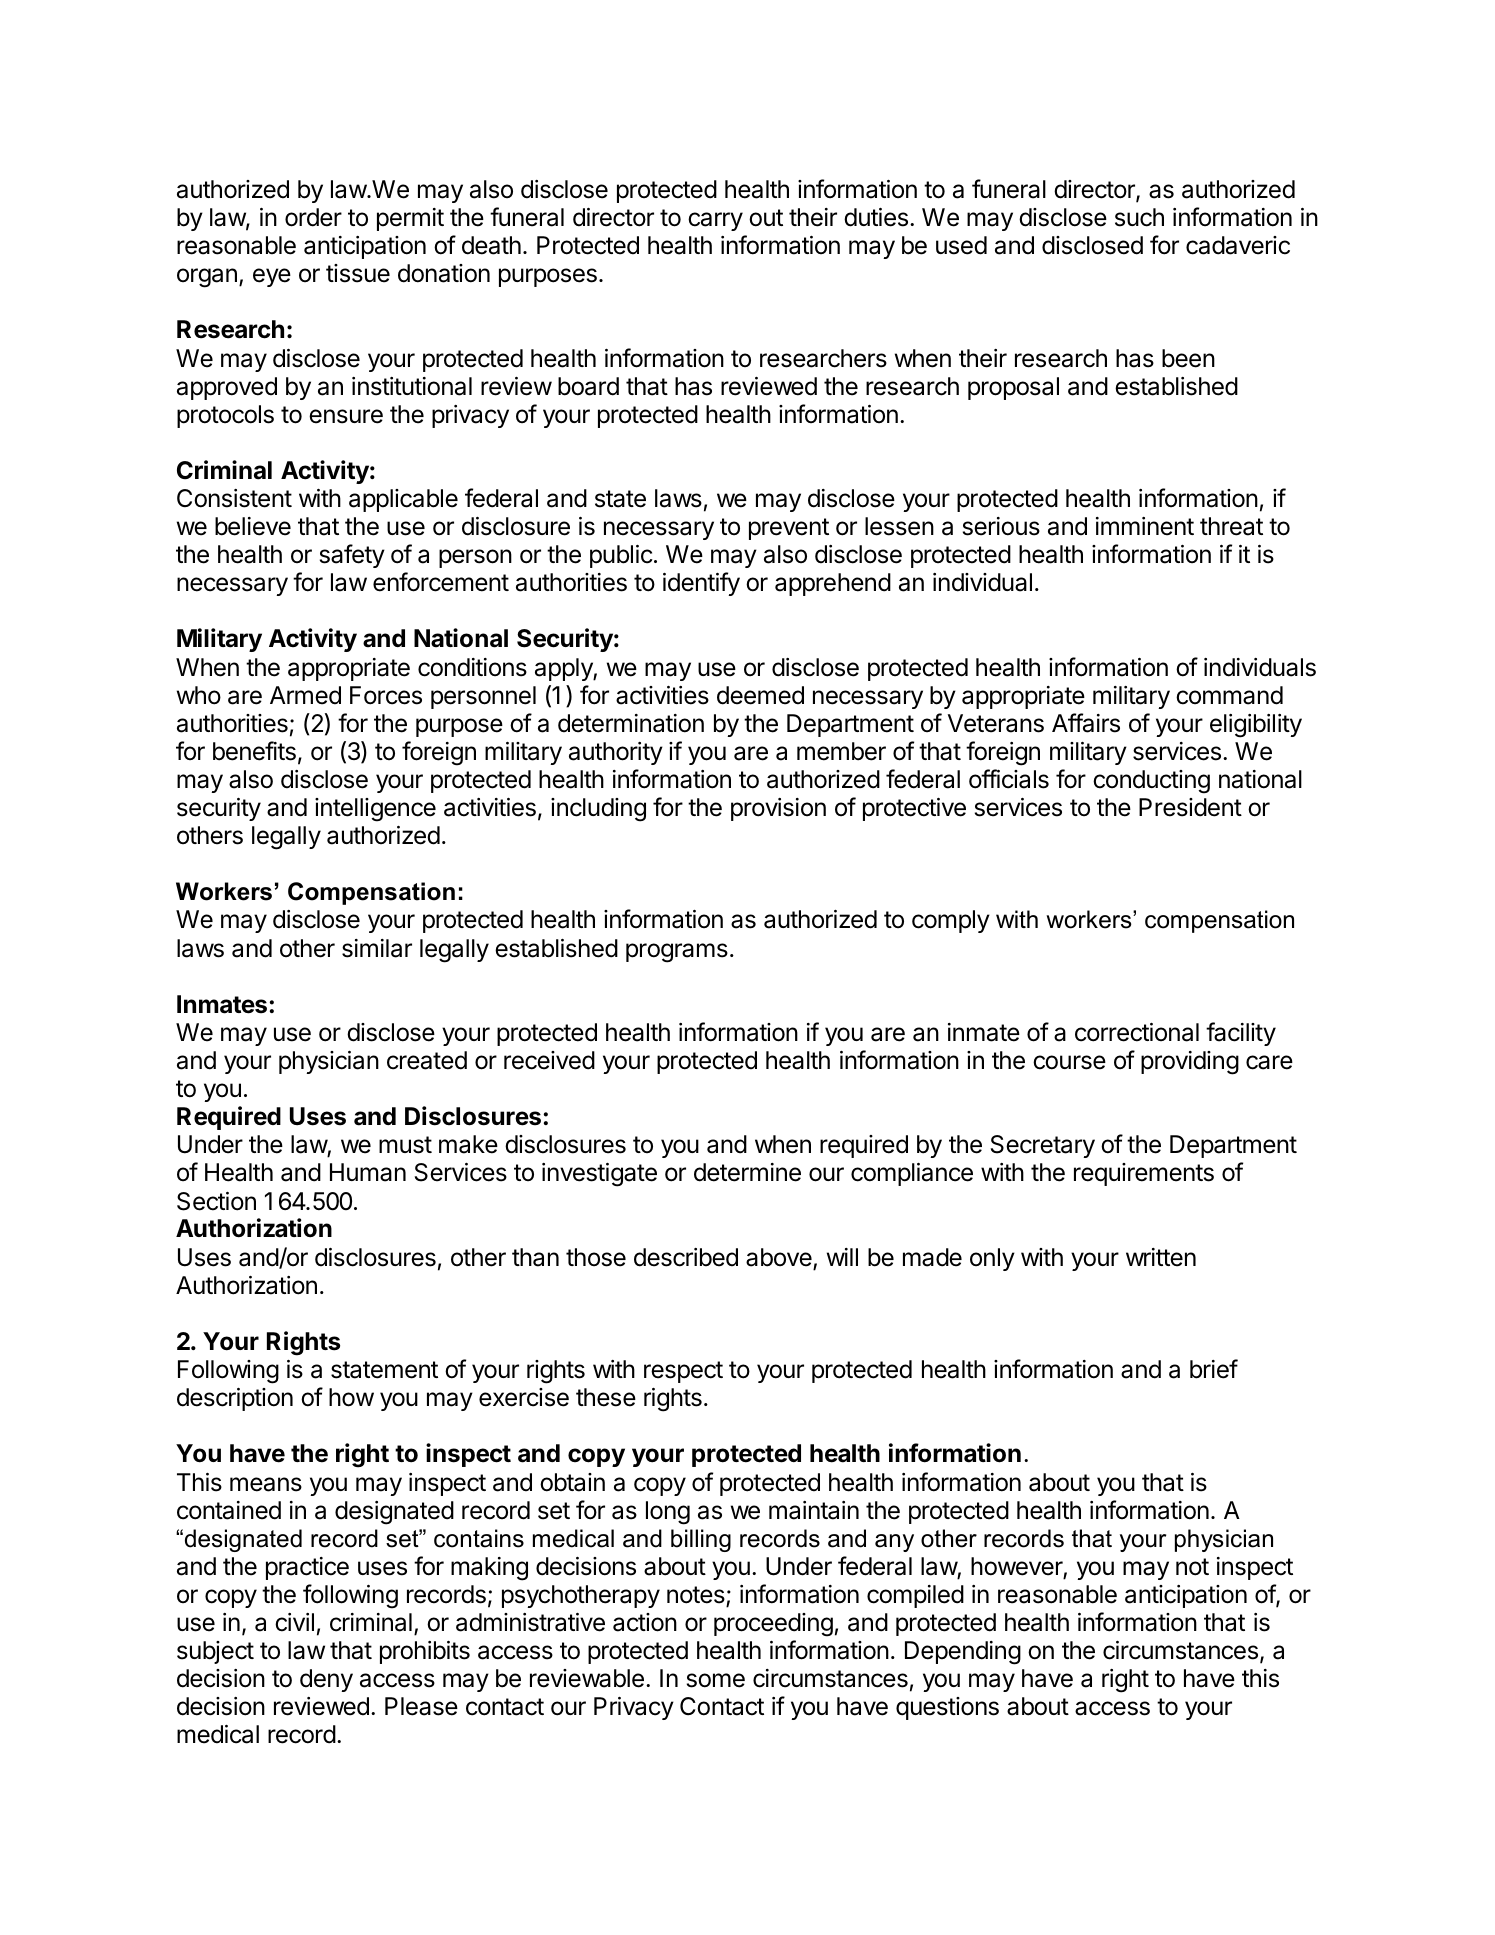  Describe the element at coordinates (1139, 217) in the screenshot. I see `such` at that location.
